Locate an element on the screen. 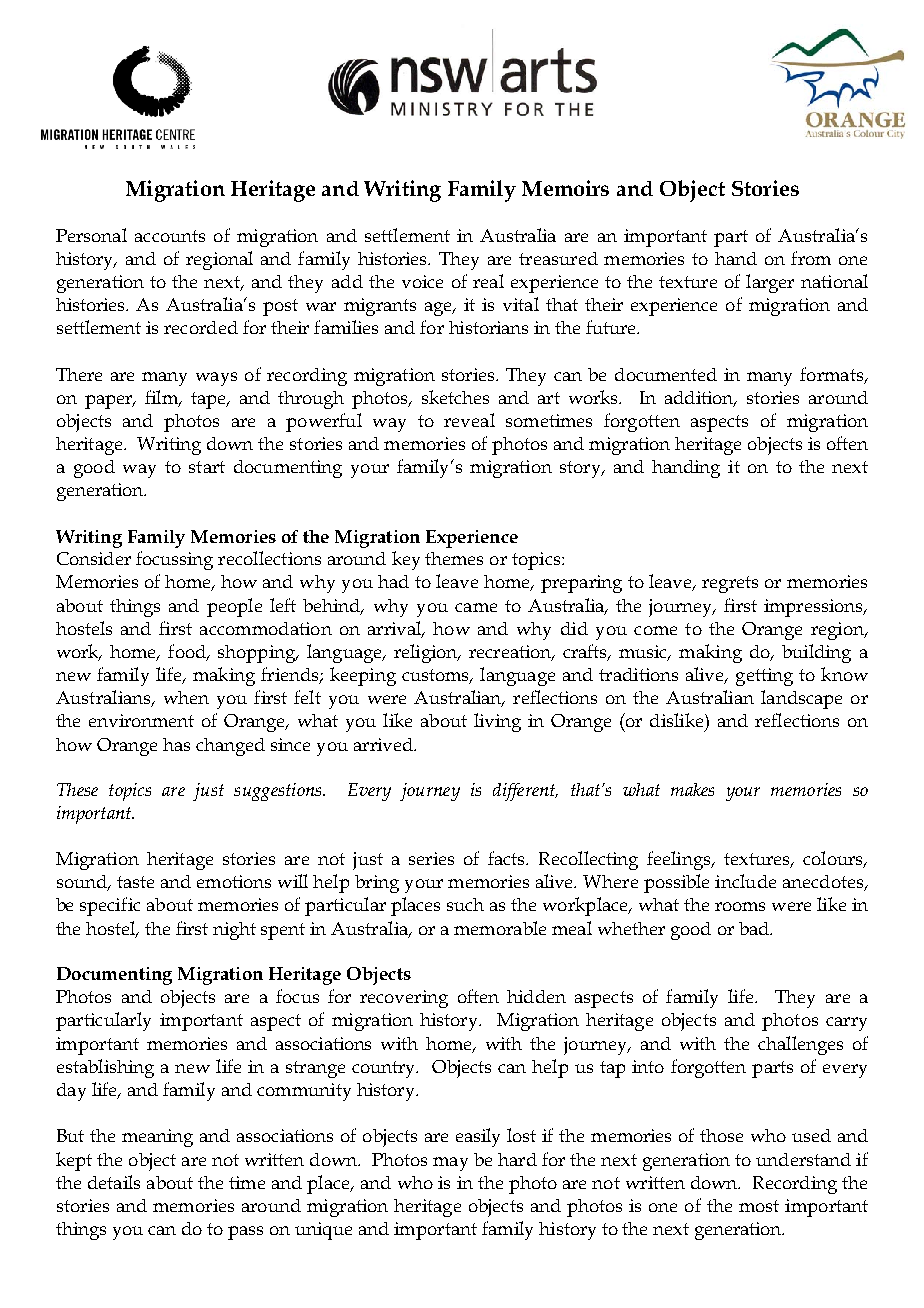 The width and height of the screenshot is (924, 1308). series is located at coordinates (431, 858).
